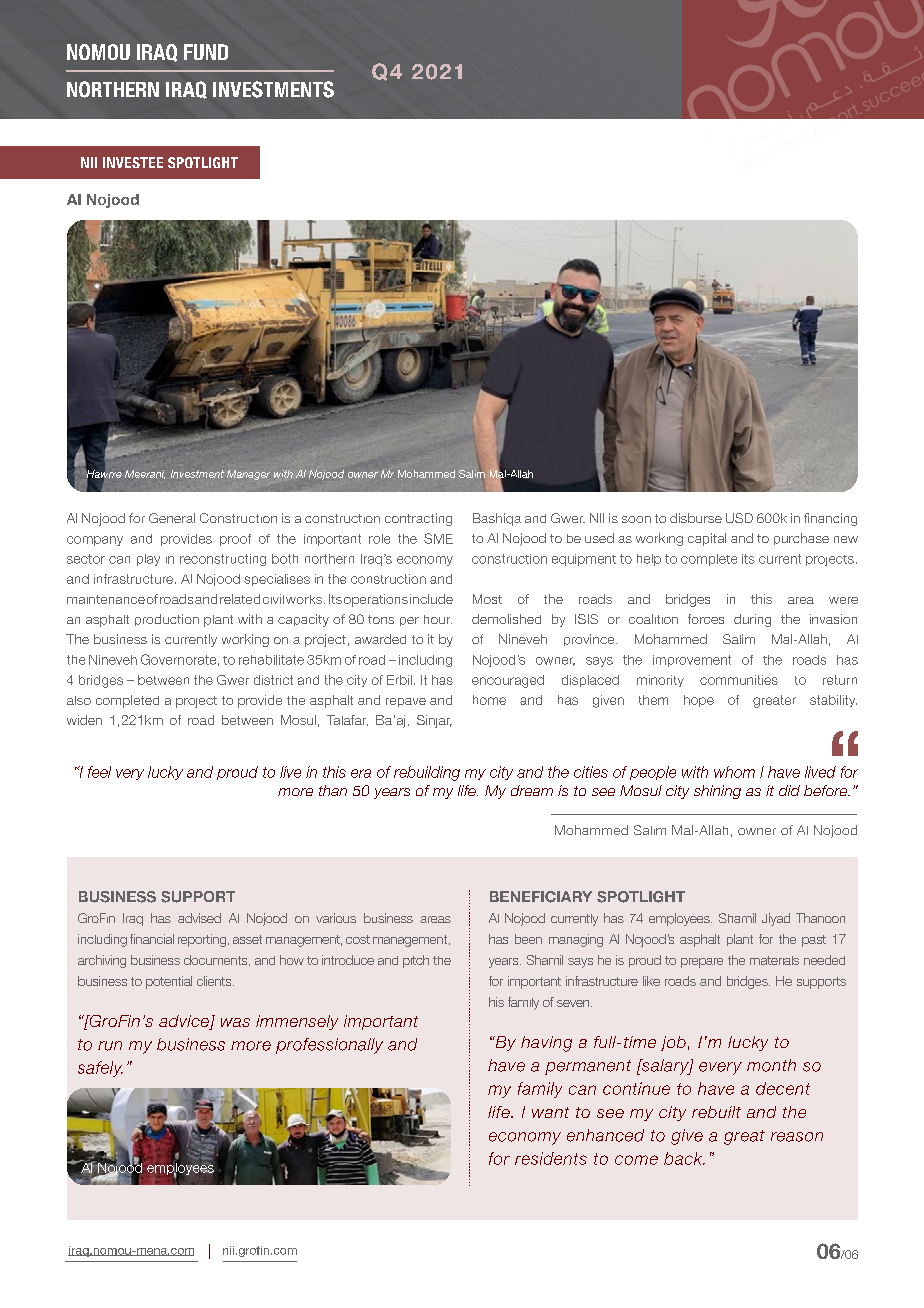 The height and width of the screenshot is (1308, 924). Describe the element at coordinates (716, 1112) in the screenshot. I see `rebuilt` at that location.
